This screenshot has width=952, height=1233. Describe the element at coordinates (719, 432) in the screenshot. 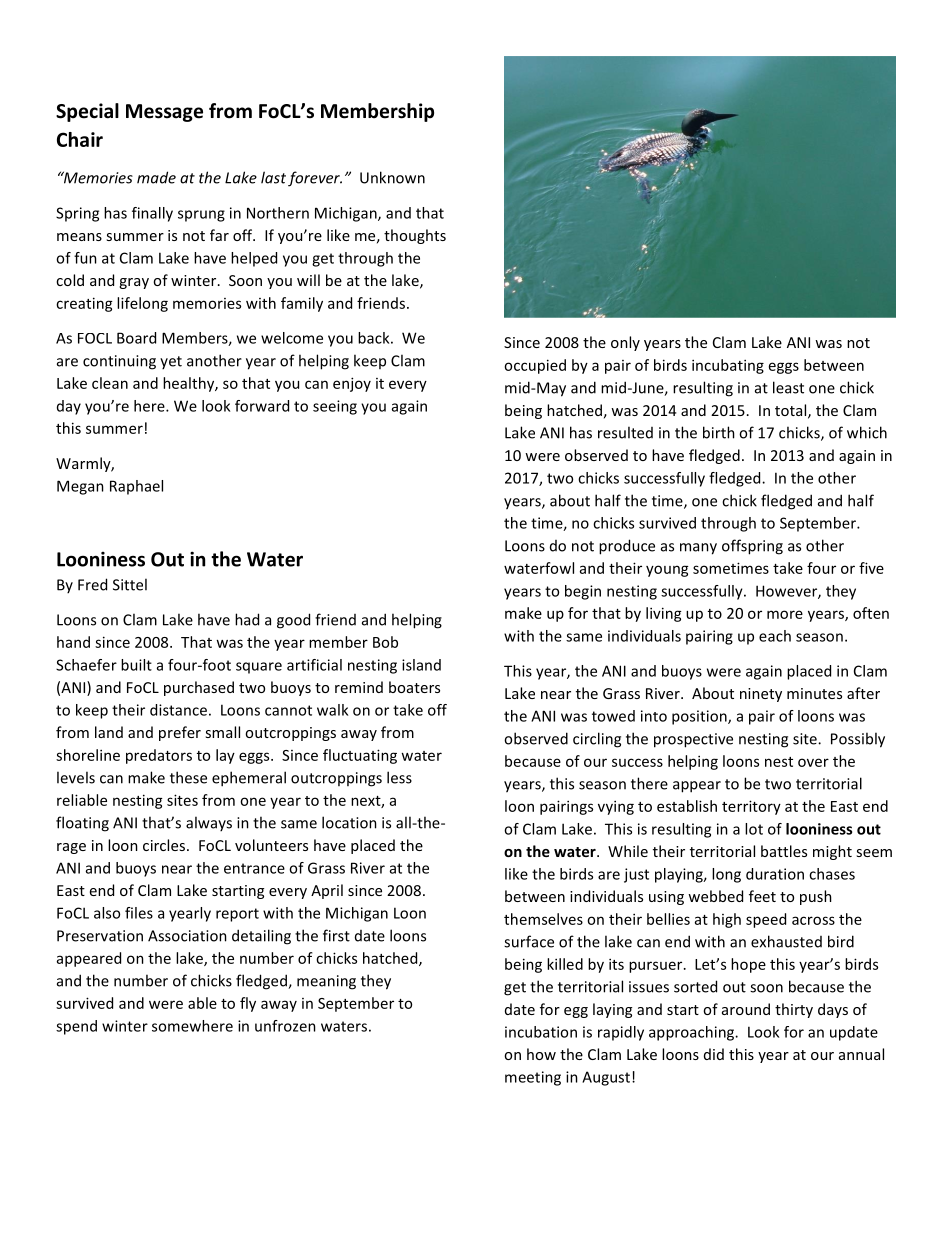

I see `birth` at that location.
